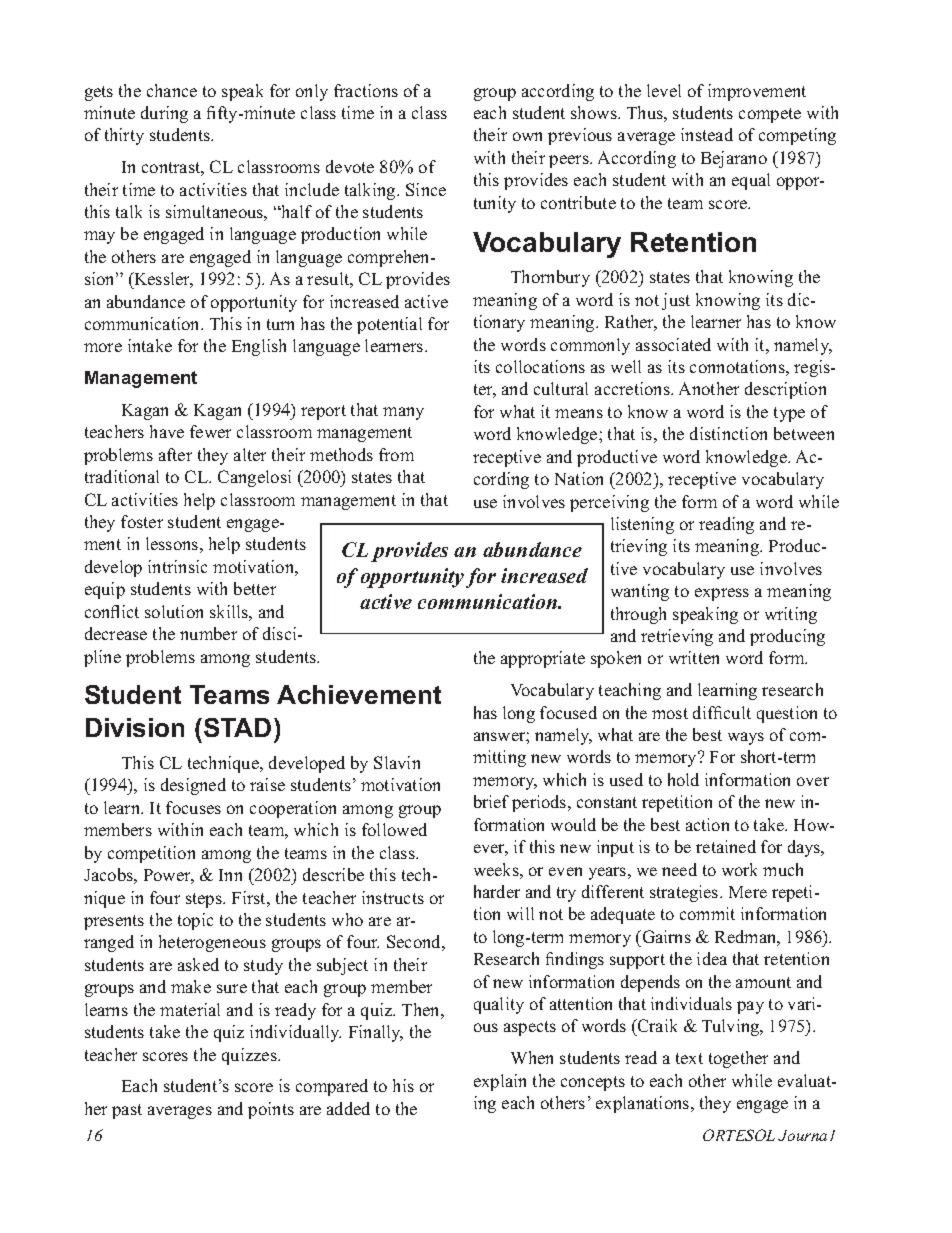 The image size is (952, 1233). What do you see at coordinates (543, 659) in the screenshot?
I see `appropriate` at bounding box center [543, 659].
